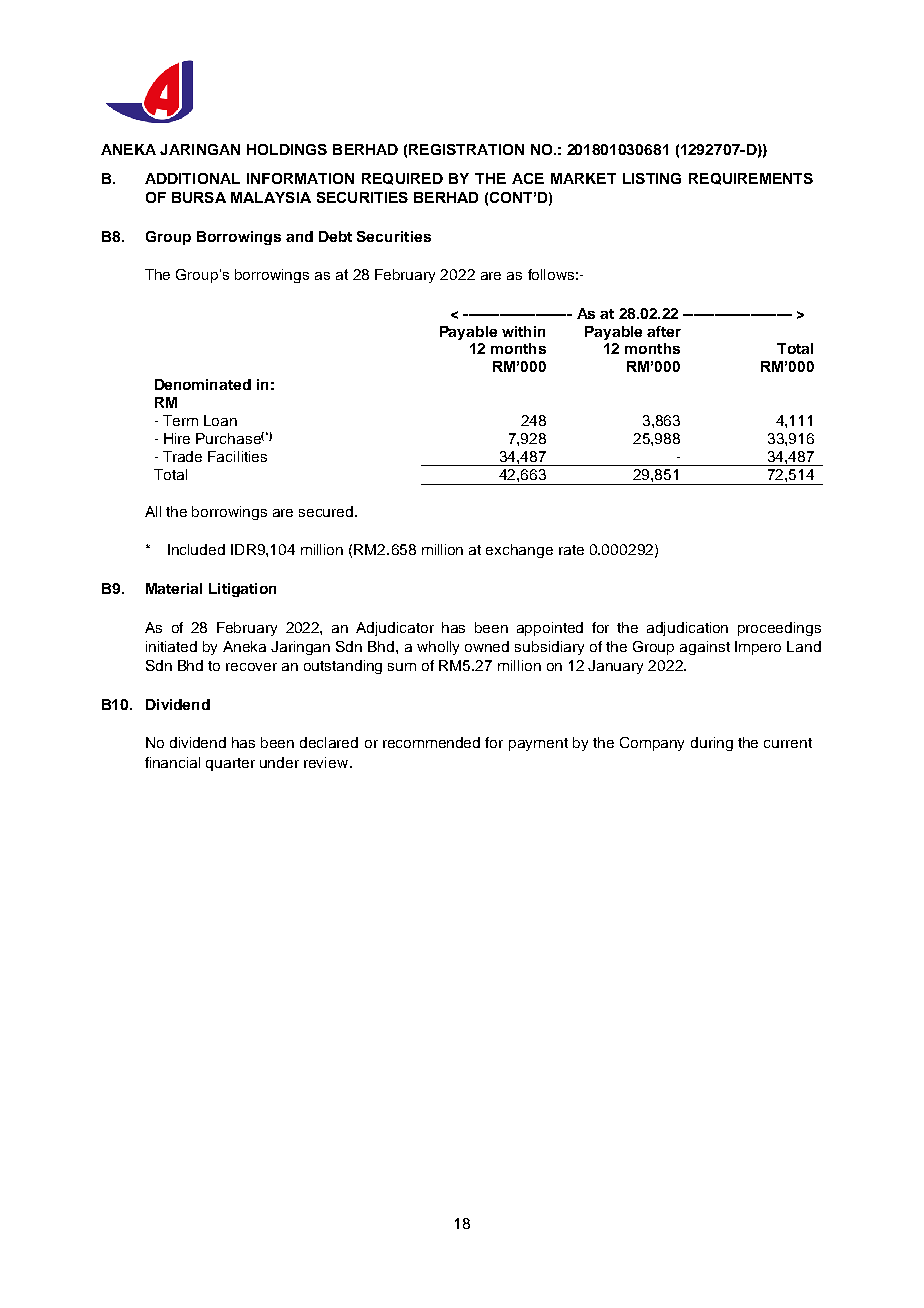  What do you see at coordinates (571, 550) in the screenshot?
I see `rate` at bounding box center [571, 550].
